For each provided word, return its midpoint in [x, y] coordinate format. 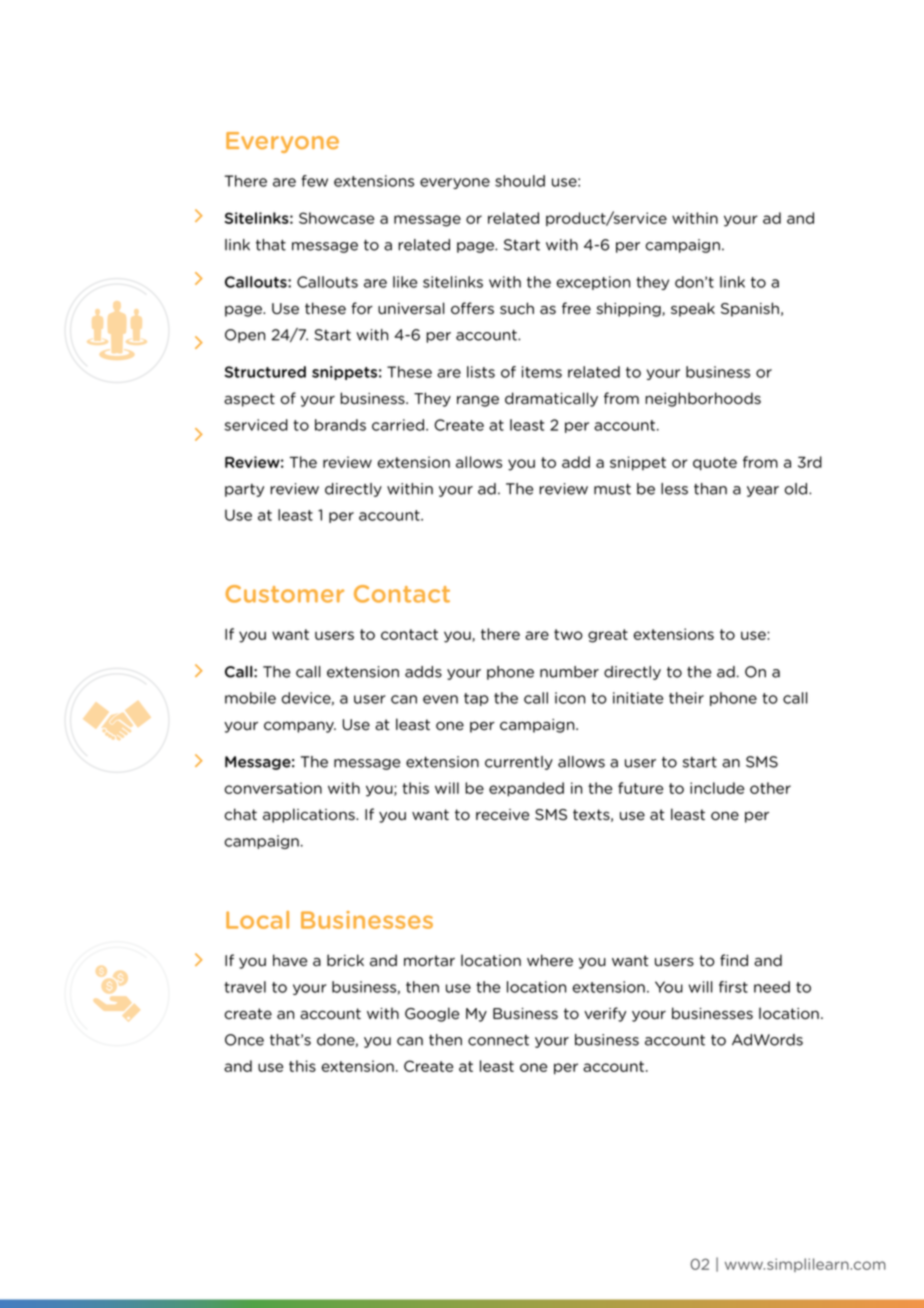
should [520, 181]
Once [244, 1040]
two [568, 634]
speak [693, 309]
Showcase [336, 218]
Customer [285, 594]
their [686, 698]
